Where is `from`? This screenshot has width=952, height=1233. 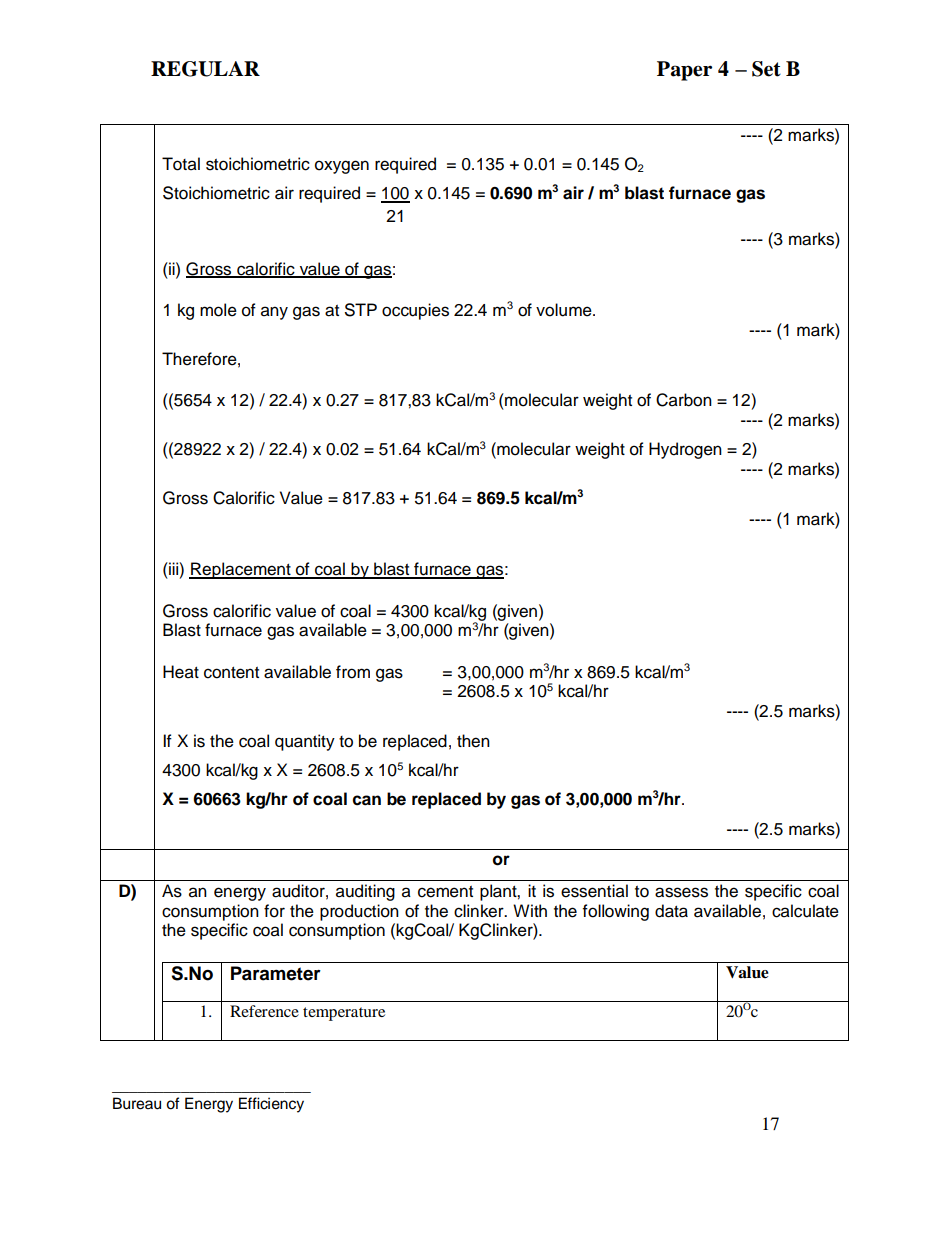 from is located at coordinates (353, 672).
